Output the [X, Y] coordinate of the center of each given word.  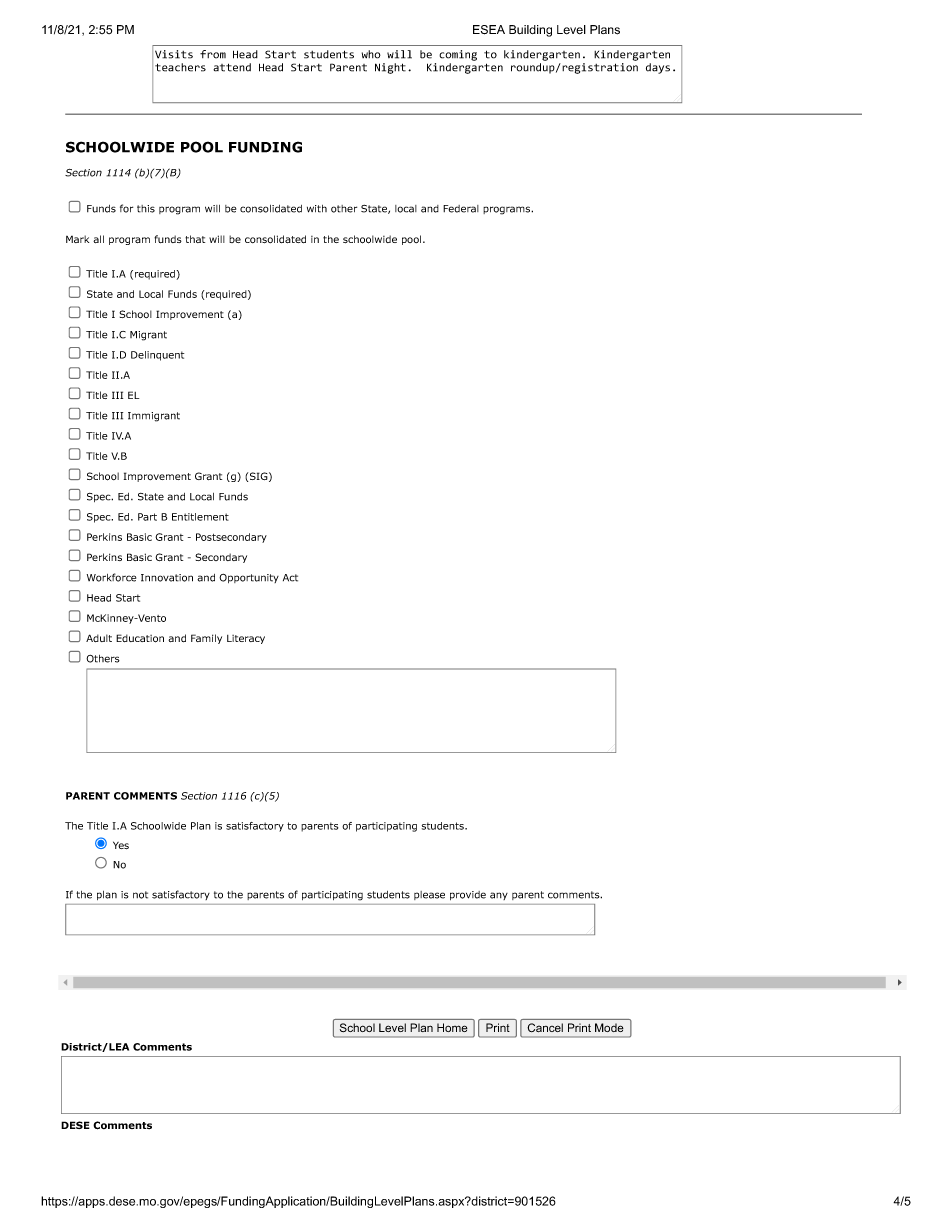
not [140, 895]
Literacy [246, 639]
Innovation [167, 578]
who [371, 54]
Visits [174, 54]
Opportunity [249, 578]
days [658, 68]
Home [452, 1027]
